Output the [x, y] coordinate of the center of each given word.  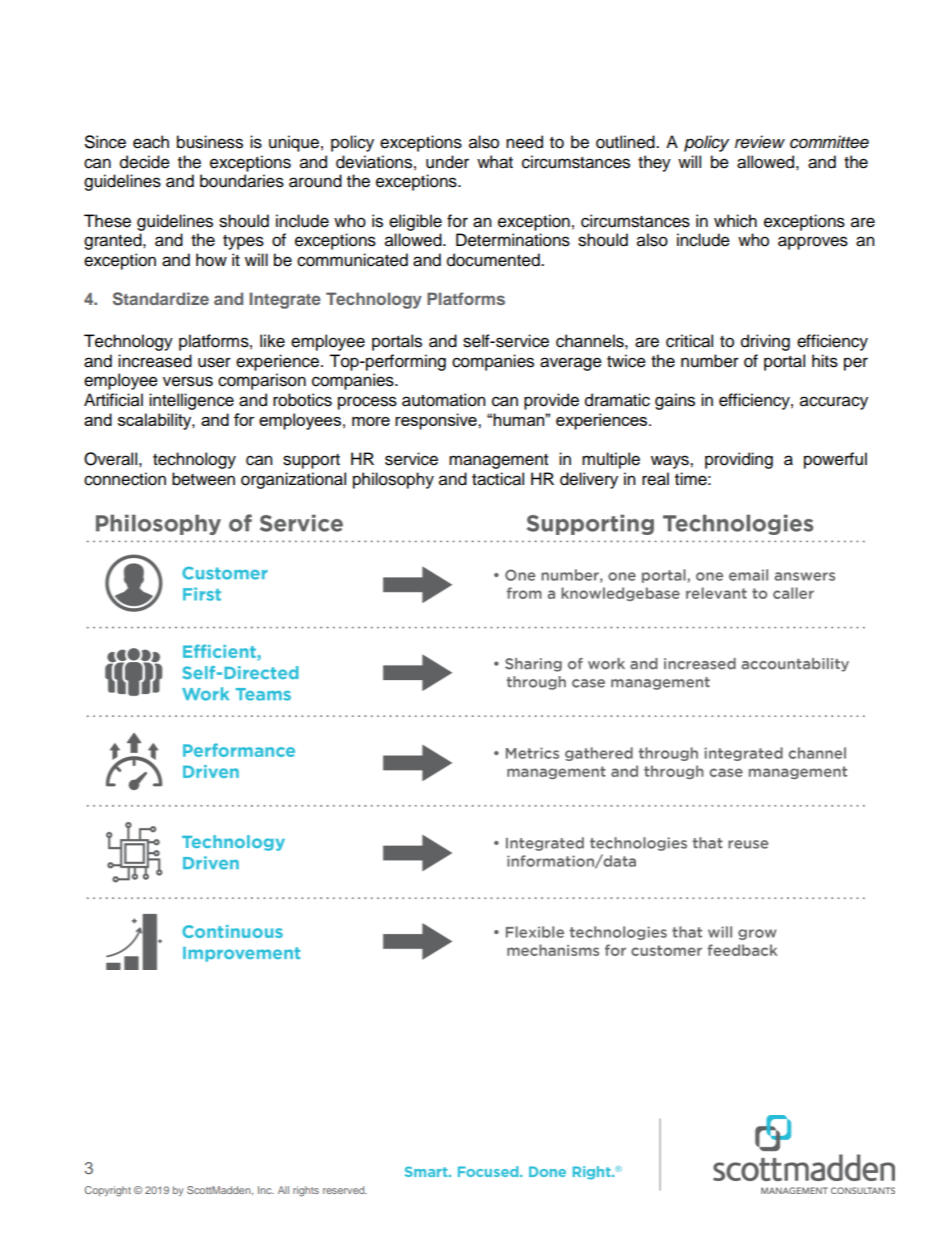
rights [306, 1191]
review [760, 142]
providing [739, 460]
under [447, 162]
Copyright [108, 1191]
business [210, 142]
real [655, 479]
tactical [498, 479]
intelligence [191, 401]
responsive [437, 421]
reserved [345, 1190]
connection [125, 479]
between [203, 479]
